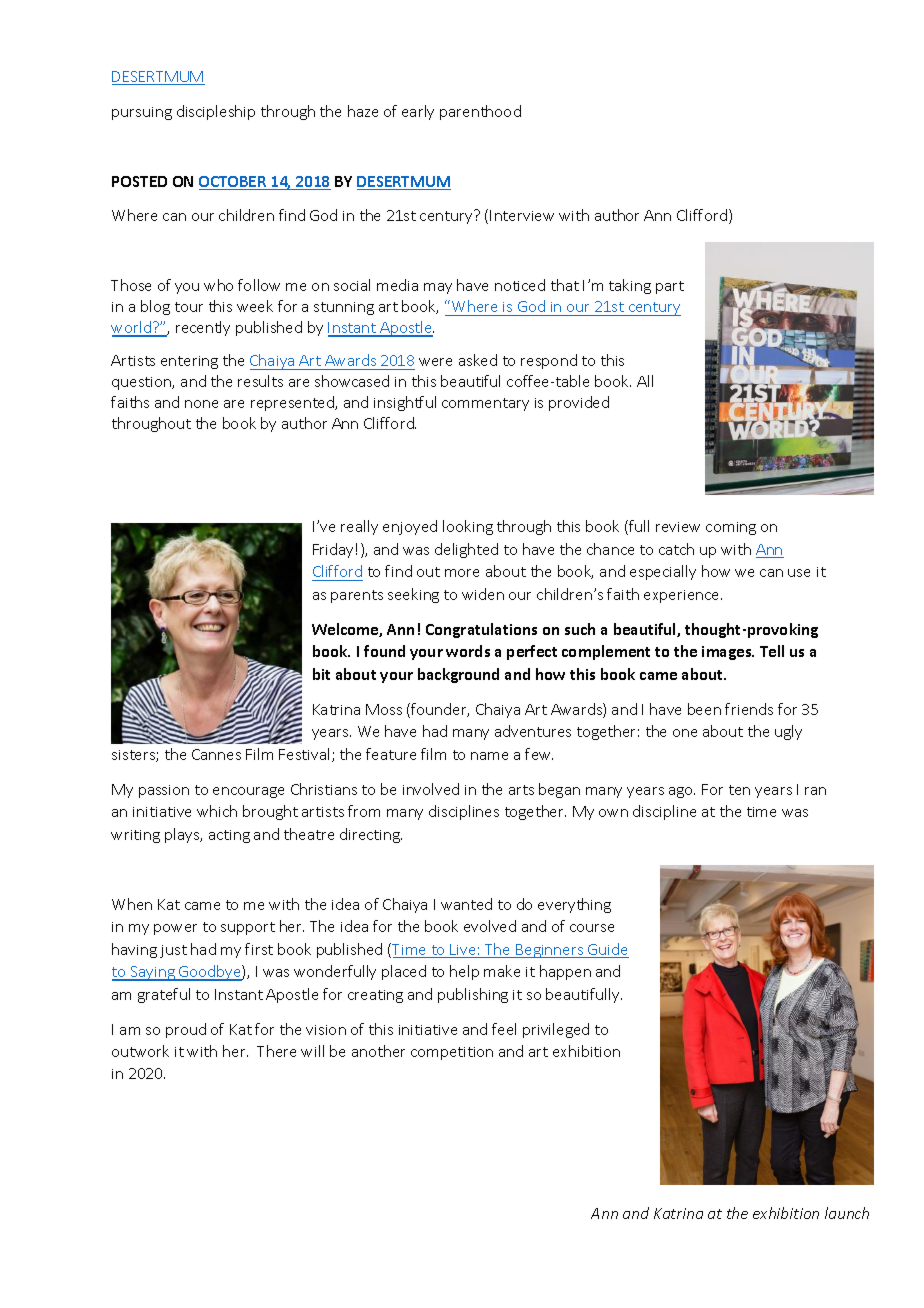 This screenshot has width=924, height=1308. What do you see at coordinates (276, 1051) in the screenshot?
I see `There` at bounding box center [276, 1051].
